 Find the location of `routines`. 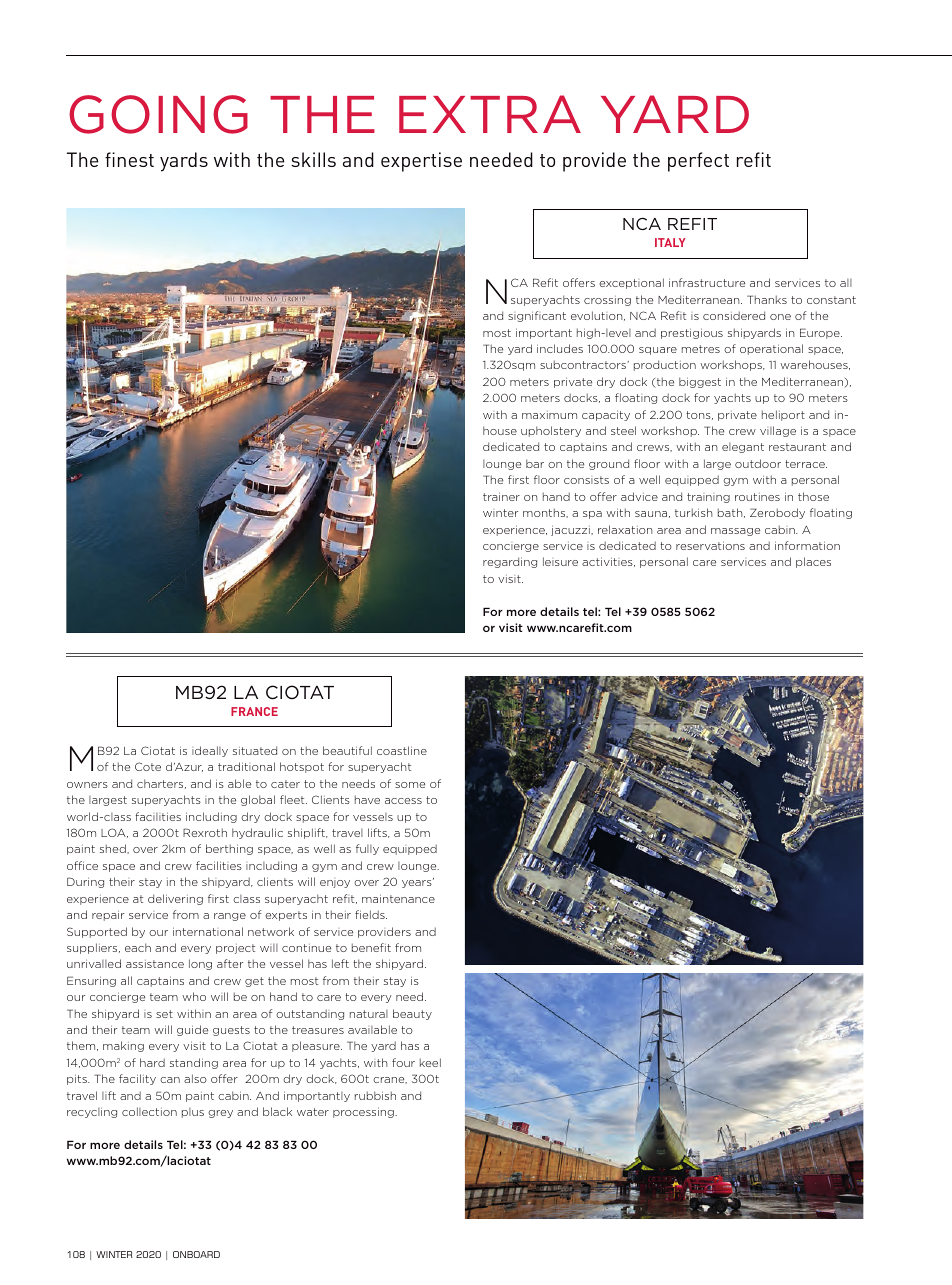

routines is located at coordinates (757, 497).
